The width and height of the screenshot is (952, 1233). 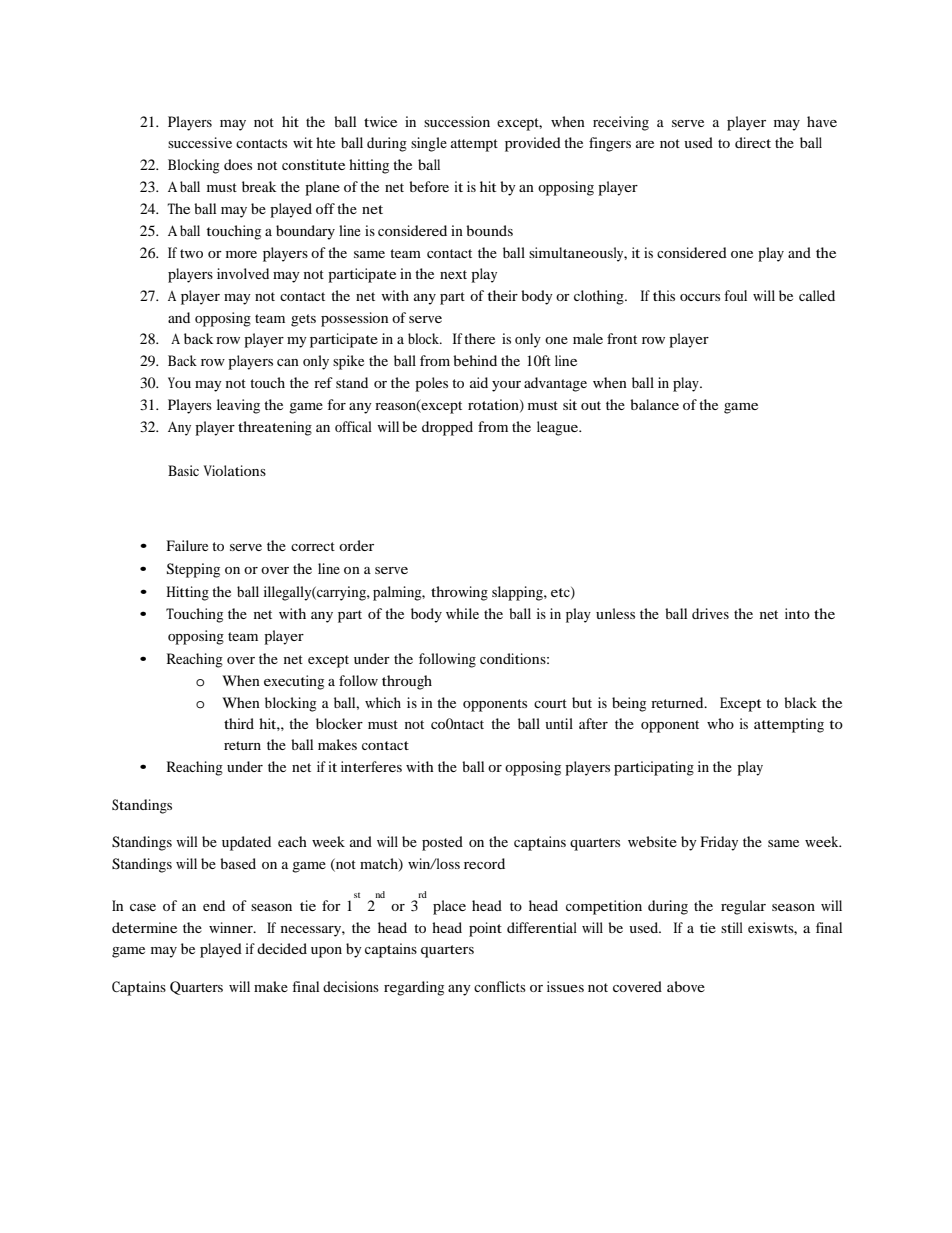 I want to click on successive, so click(x=200, y=142).
